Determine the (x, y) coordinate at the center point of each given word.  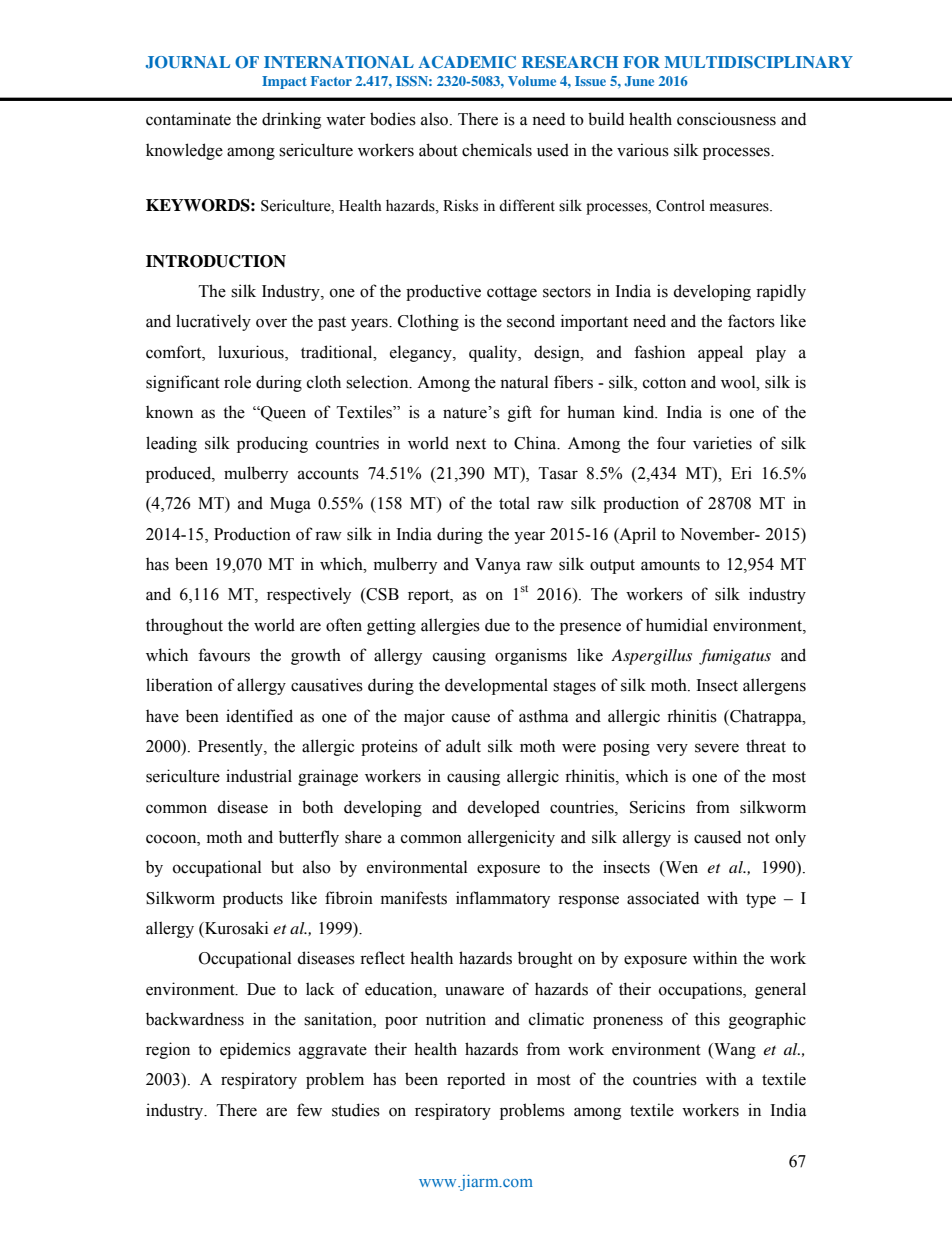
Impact (284, 82)
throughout (184, 626)
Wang (734, 1051)
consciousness (726, 119)
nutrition (456, 1019)
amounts (670, 565)
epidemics (255, 1050)
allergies (450, 626)
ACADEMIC (467, 62)
